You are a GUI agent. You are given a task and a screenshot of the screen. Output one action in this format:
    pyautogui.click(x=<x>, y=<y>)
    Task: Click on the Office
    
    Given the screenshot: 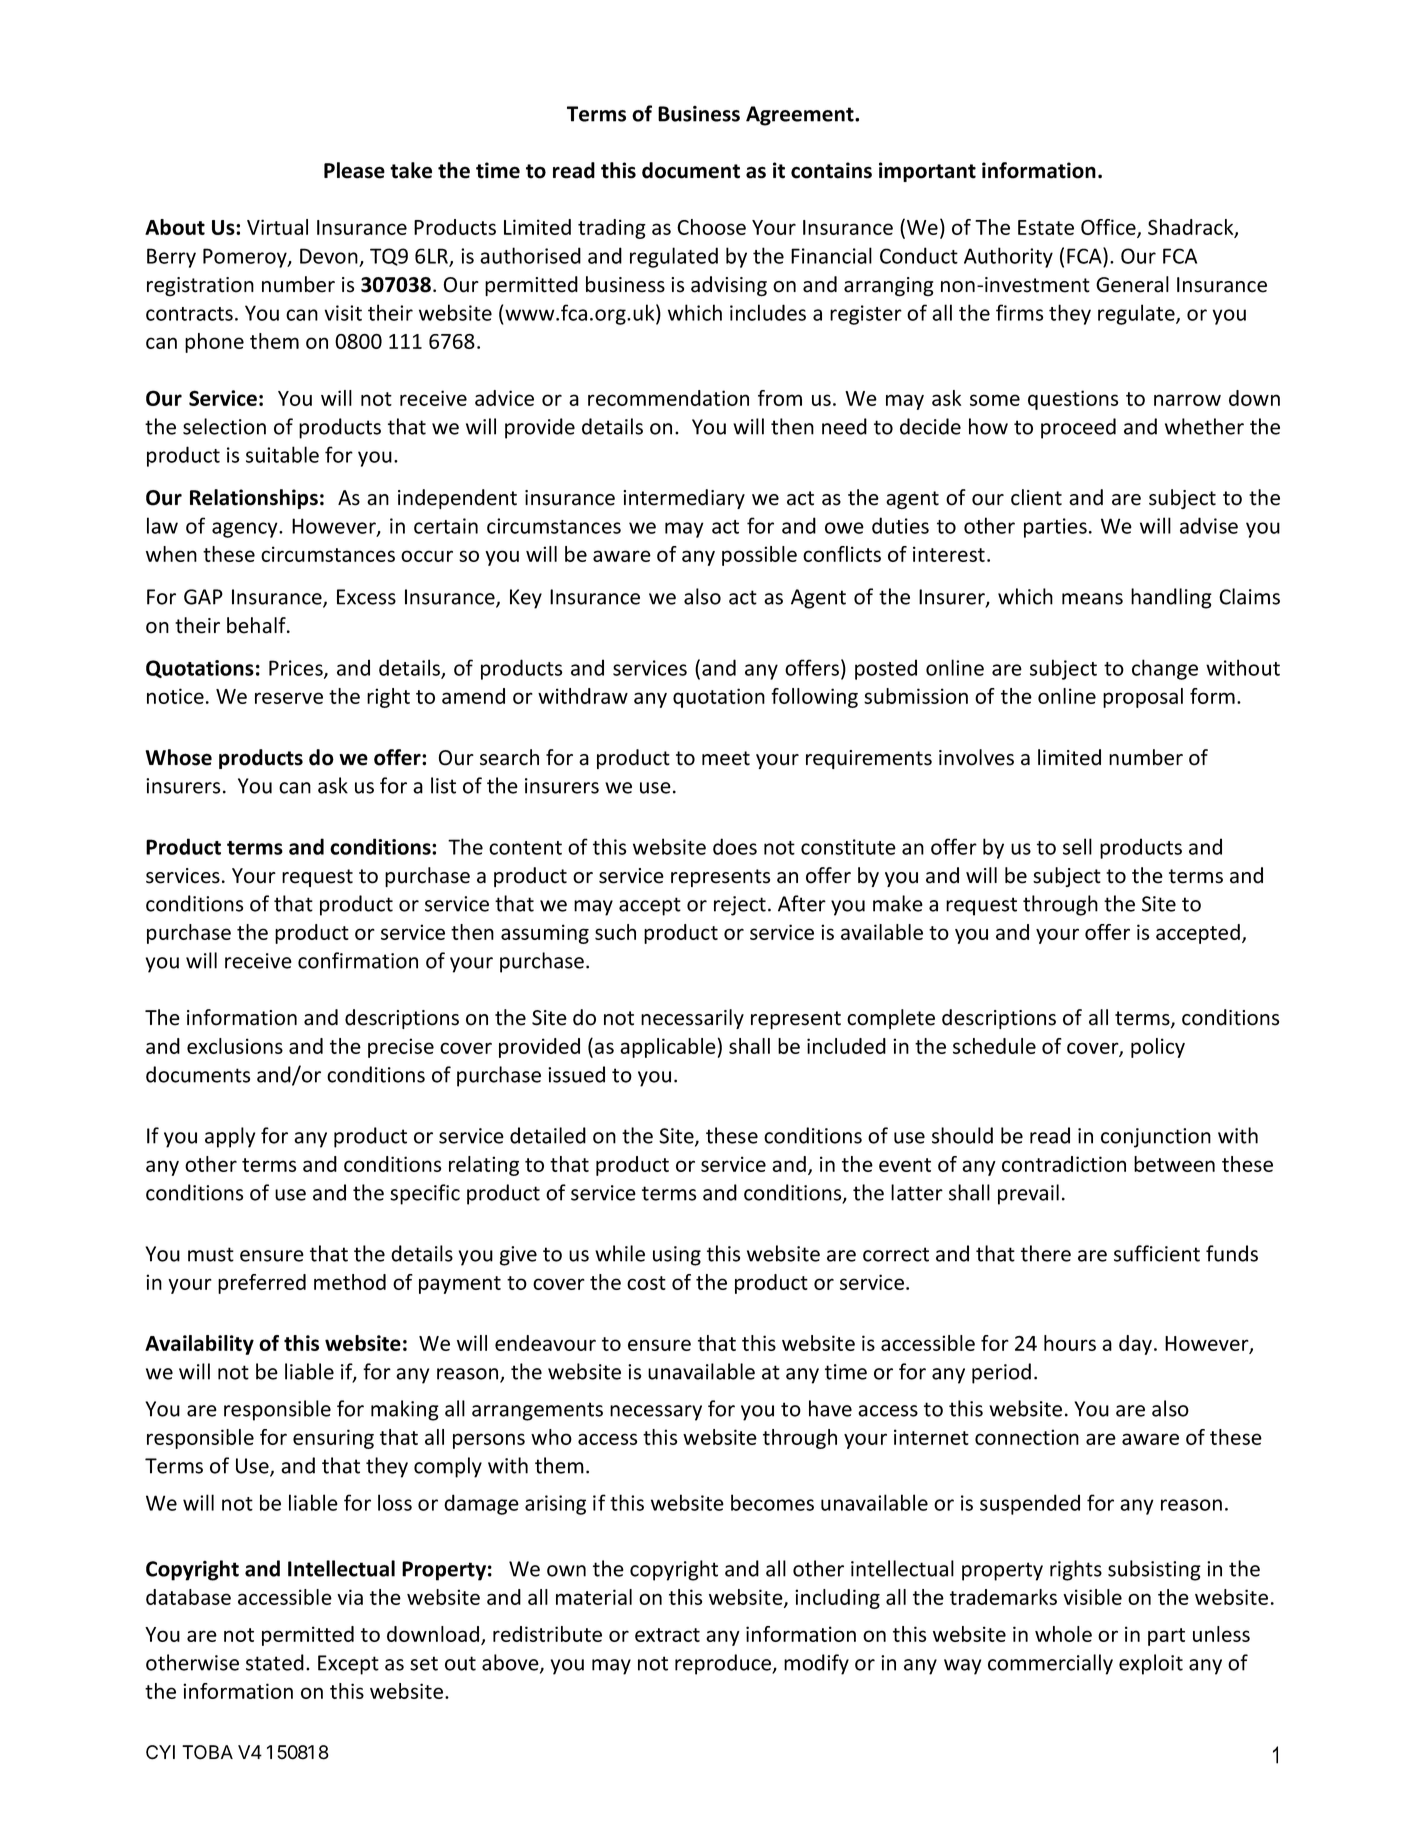 What is the action you would take?
    pyautogui.click(x=1109, y=228)
